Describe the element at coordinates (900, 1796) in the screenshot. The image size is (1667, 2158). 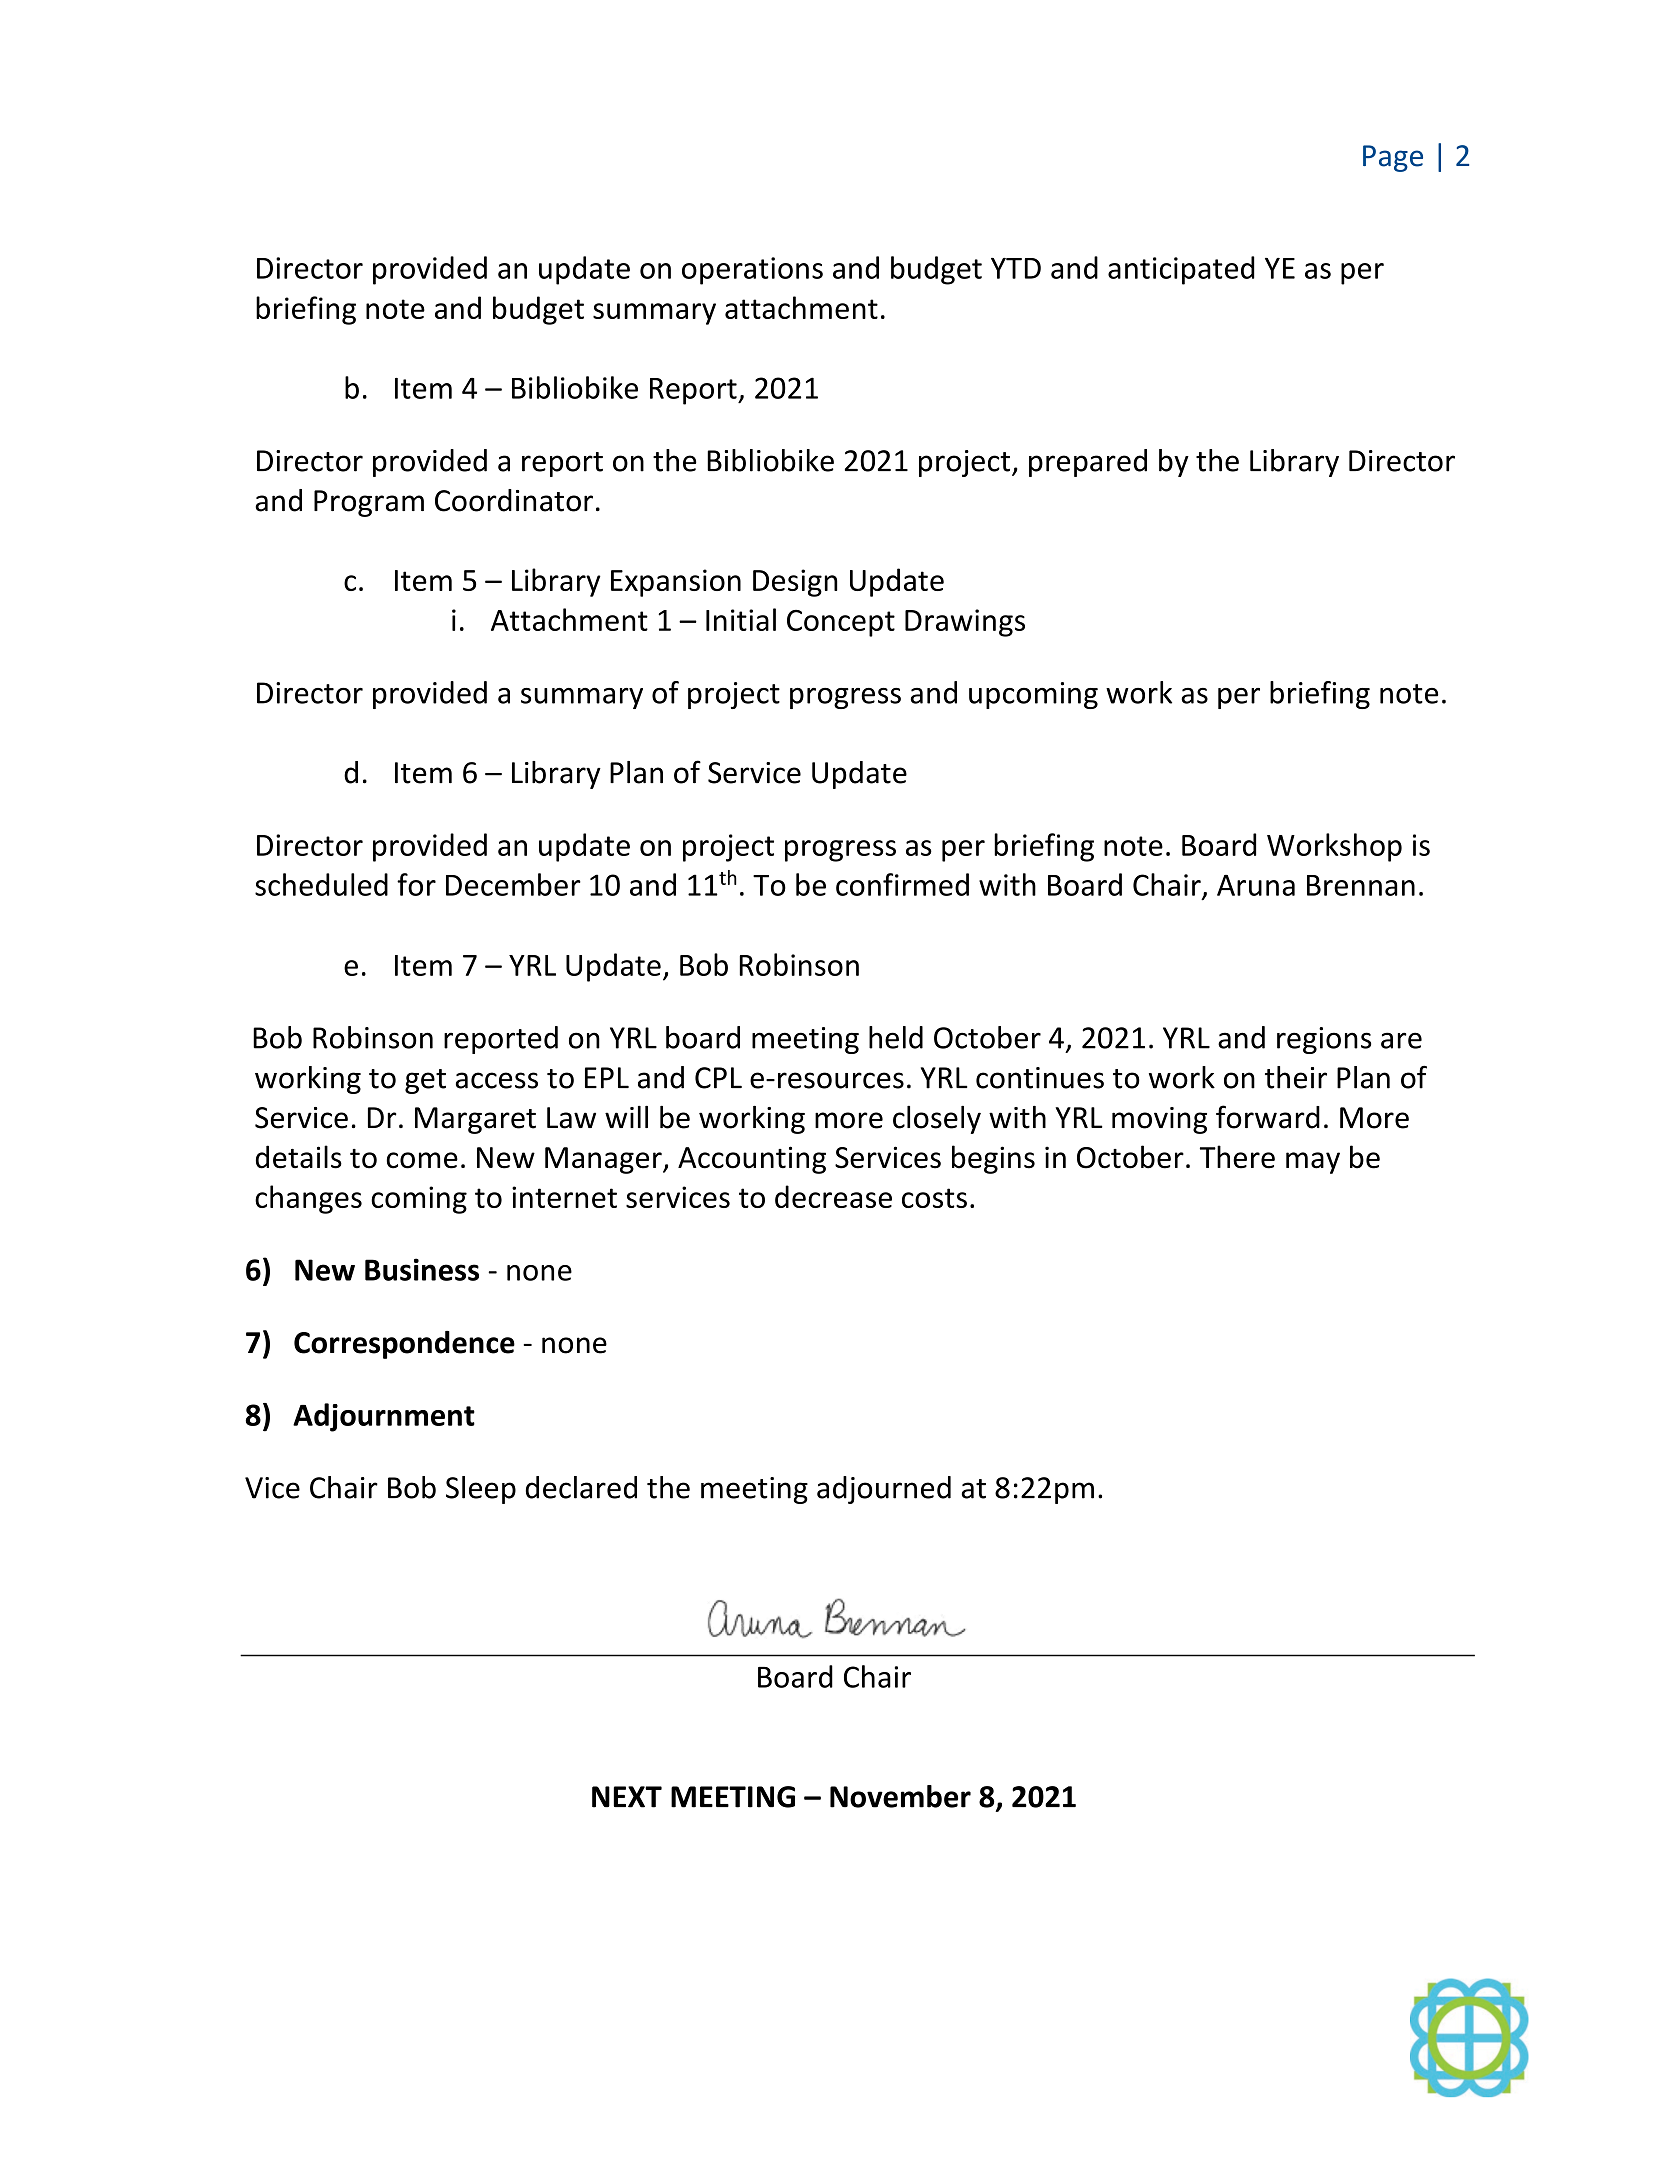
I see `November` at that location.
